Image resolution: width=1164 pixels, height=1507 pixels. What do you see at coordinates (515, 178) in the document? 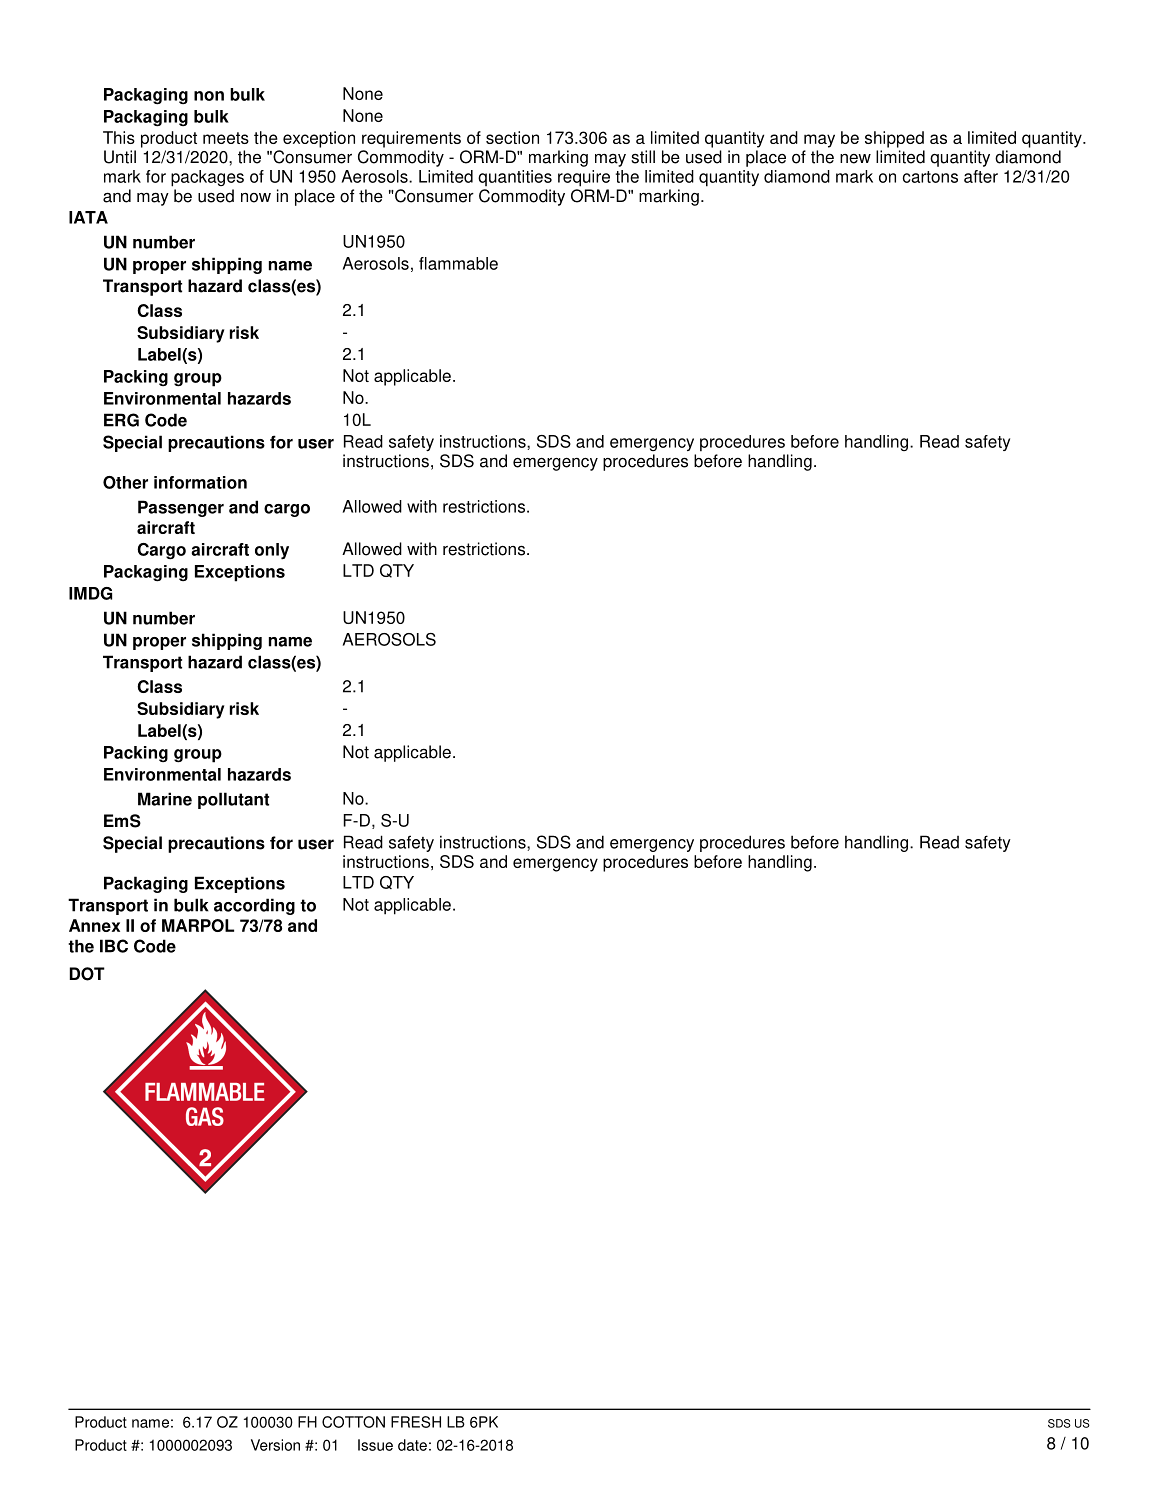
I see `quantities` at bounding box center [515, 178].
